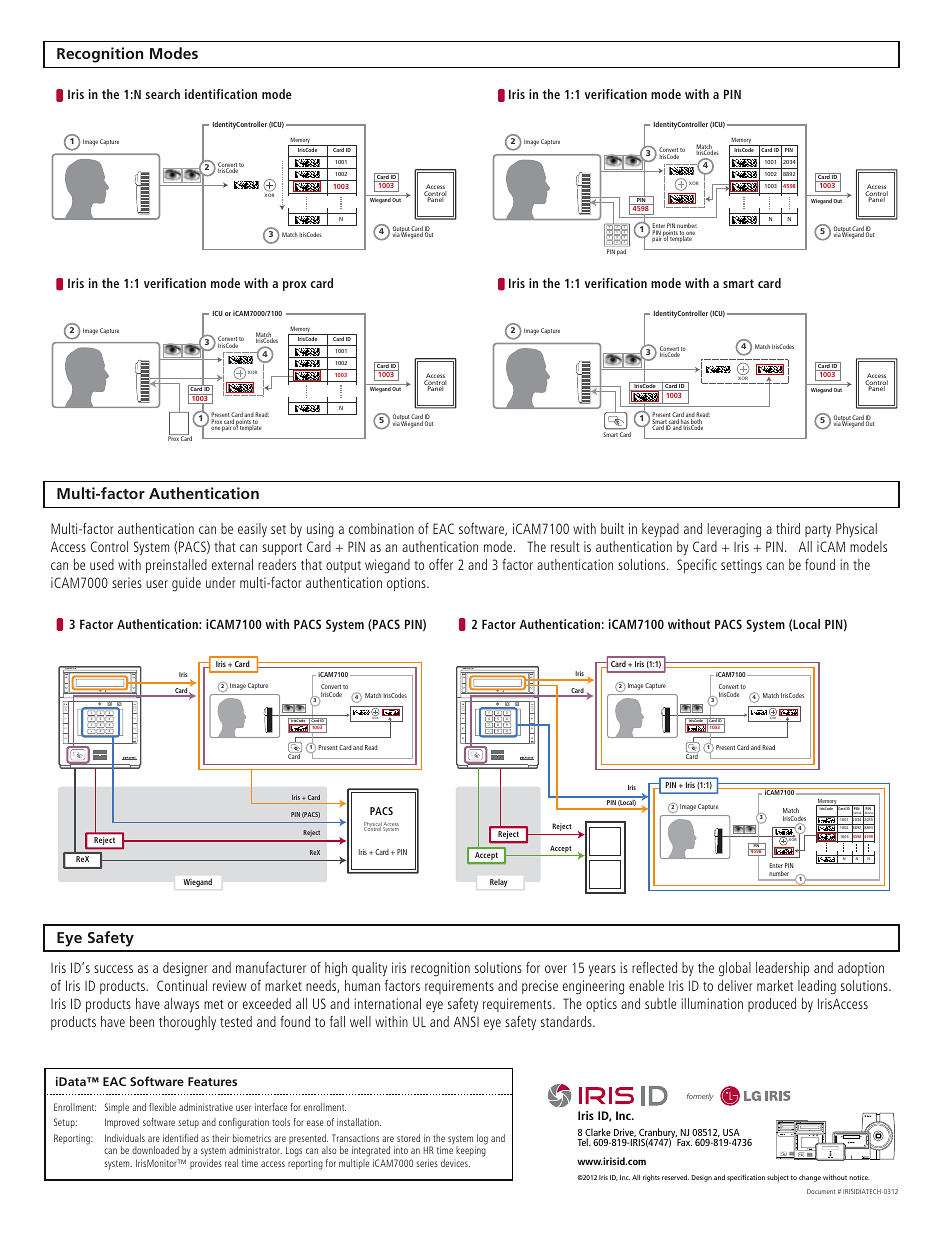 Image resolution: width=952 pixels, height=1233 pixels. What do you see at coordinates (206, 1164) in the screenshot?
I see `provides` at bounding box center [206, 1164].
